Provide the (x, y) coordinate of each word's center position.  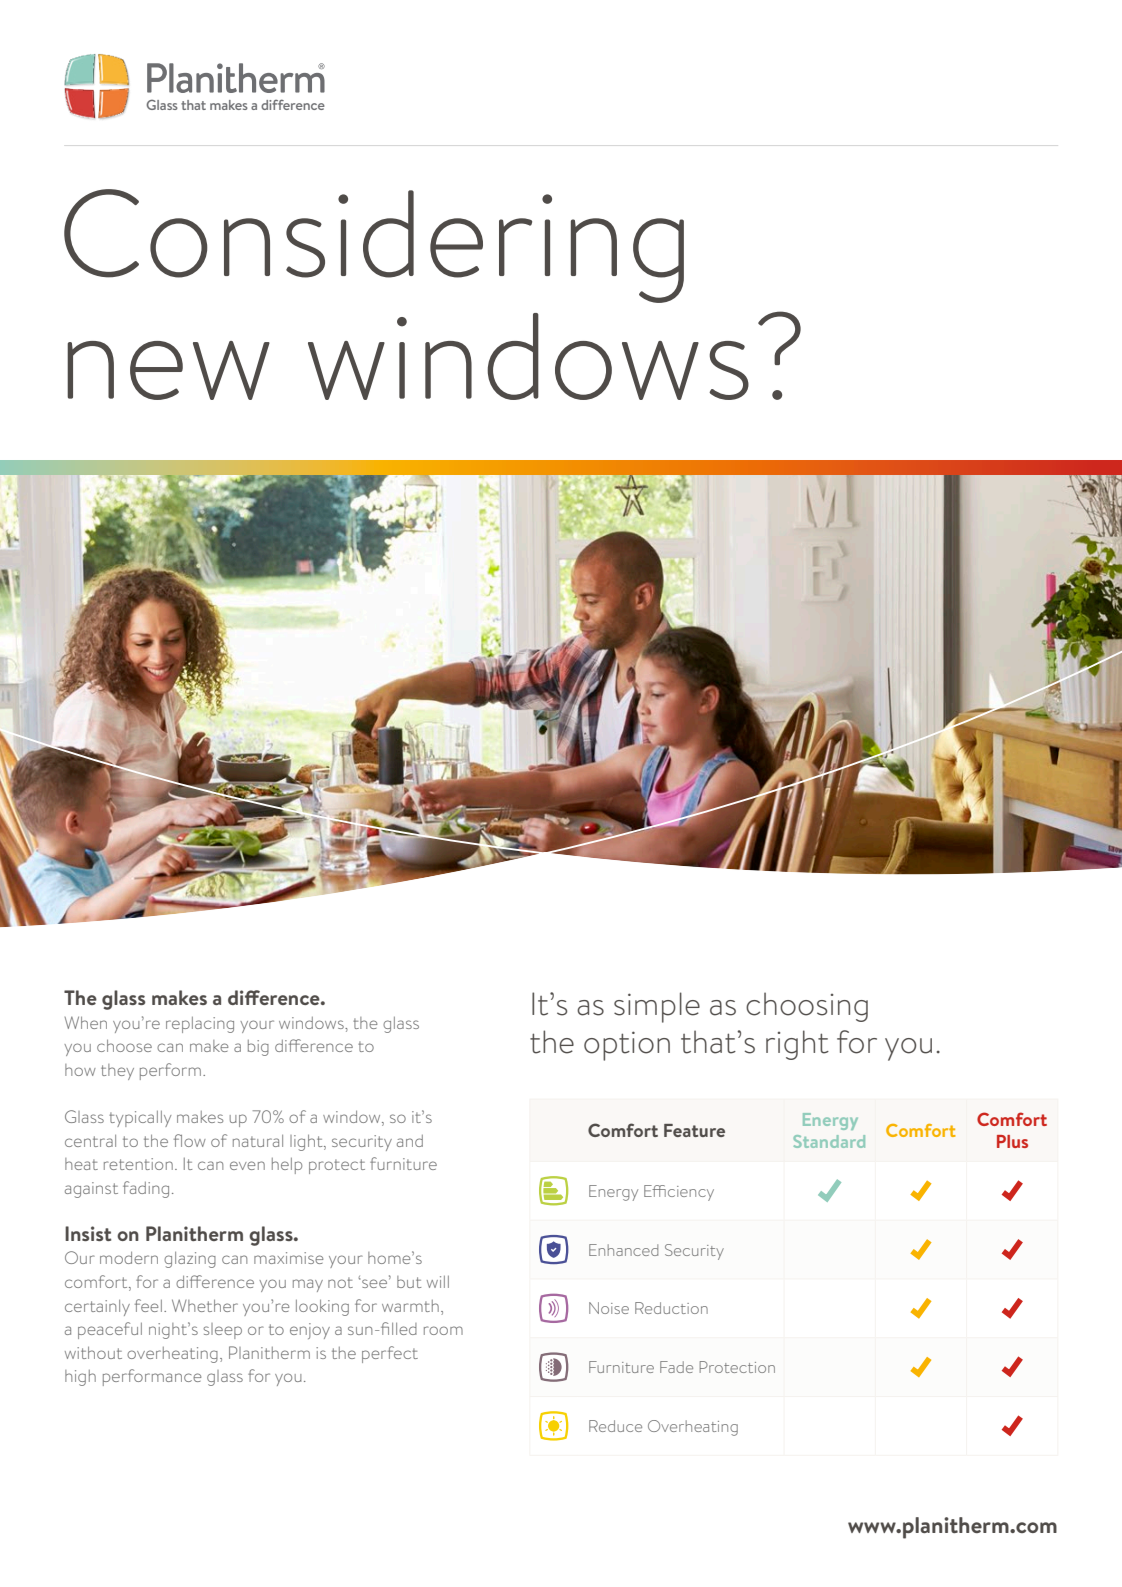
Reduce (615, 1426)
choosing (807, 1007)
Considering (374, 246)
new (168, 370)
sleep (222, 1331)
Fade (676, 1367)
